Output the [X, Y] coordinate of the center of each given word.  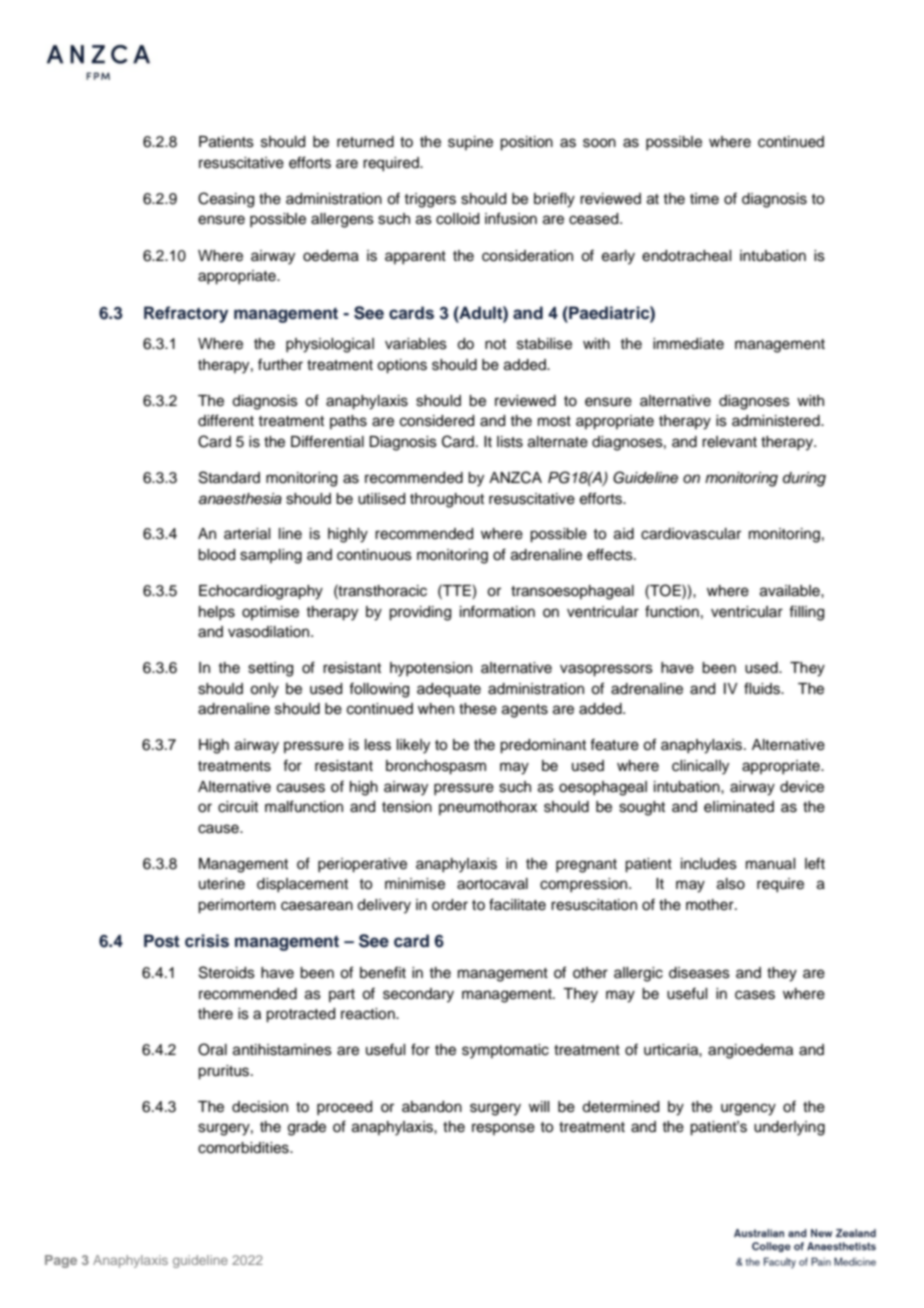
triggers [430, 200]
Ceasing [226, 200]
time [704, 199]
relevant [729, 442]
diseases [699, 973]
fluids [763, 688]
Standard [229, 477]
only [264, 690]
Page [61, 1261]
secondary [418, 995]
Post [162, 941]
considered [437, 421]
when [436, 709]
